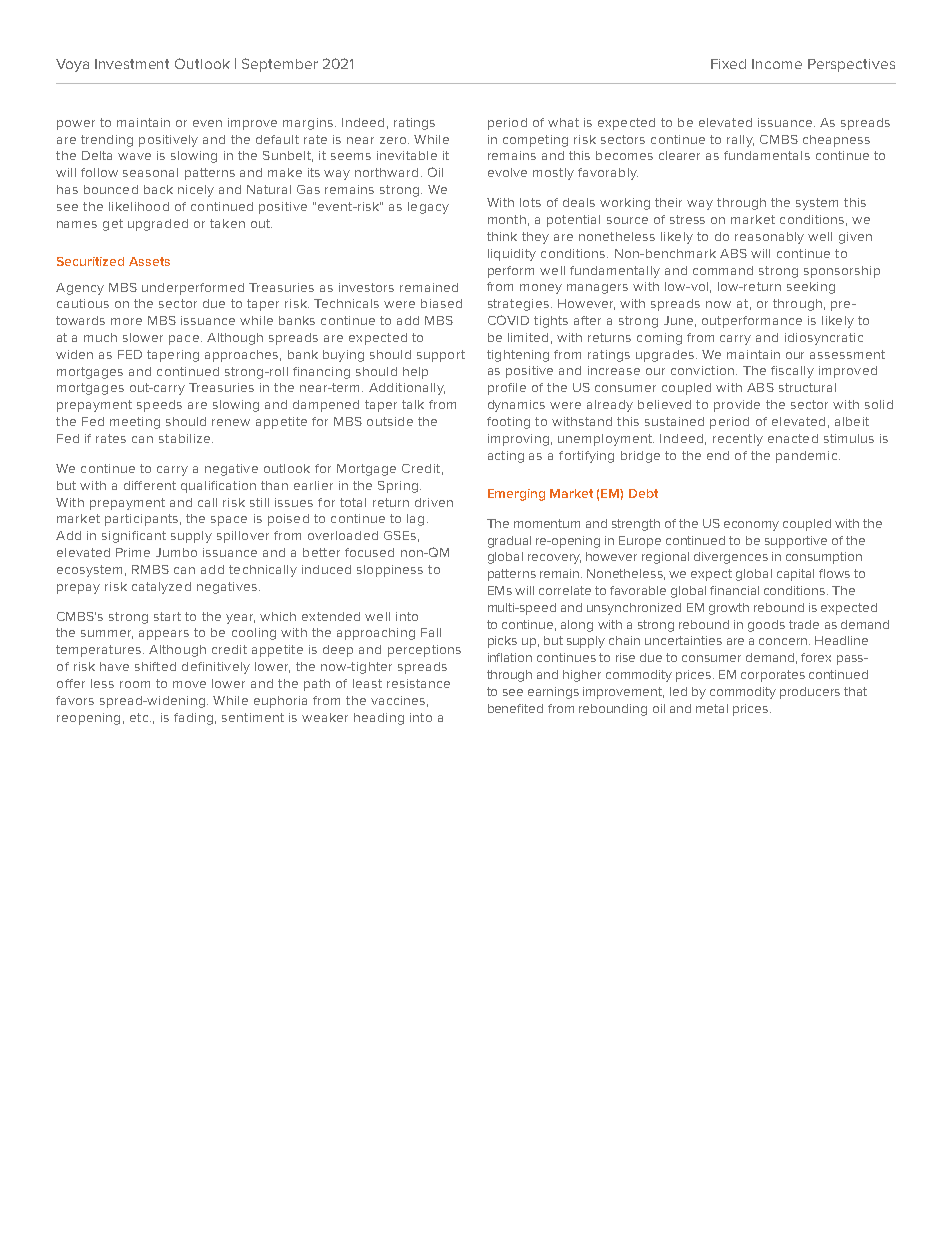  What do you see at coordinates (807, 387) in the screenshot?
I see `structural` at bounding box center [807, 387].
